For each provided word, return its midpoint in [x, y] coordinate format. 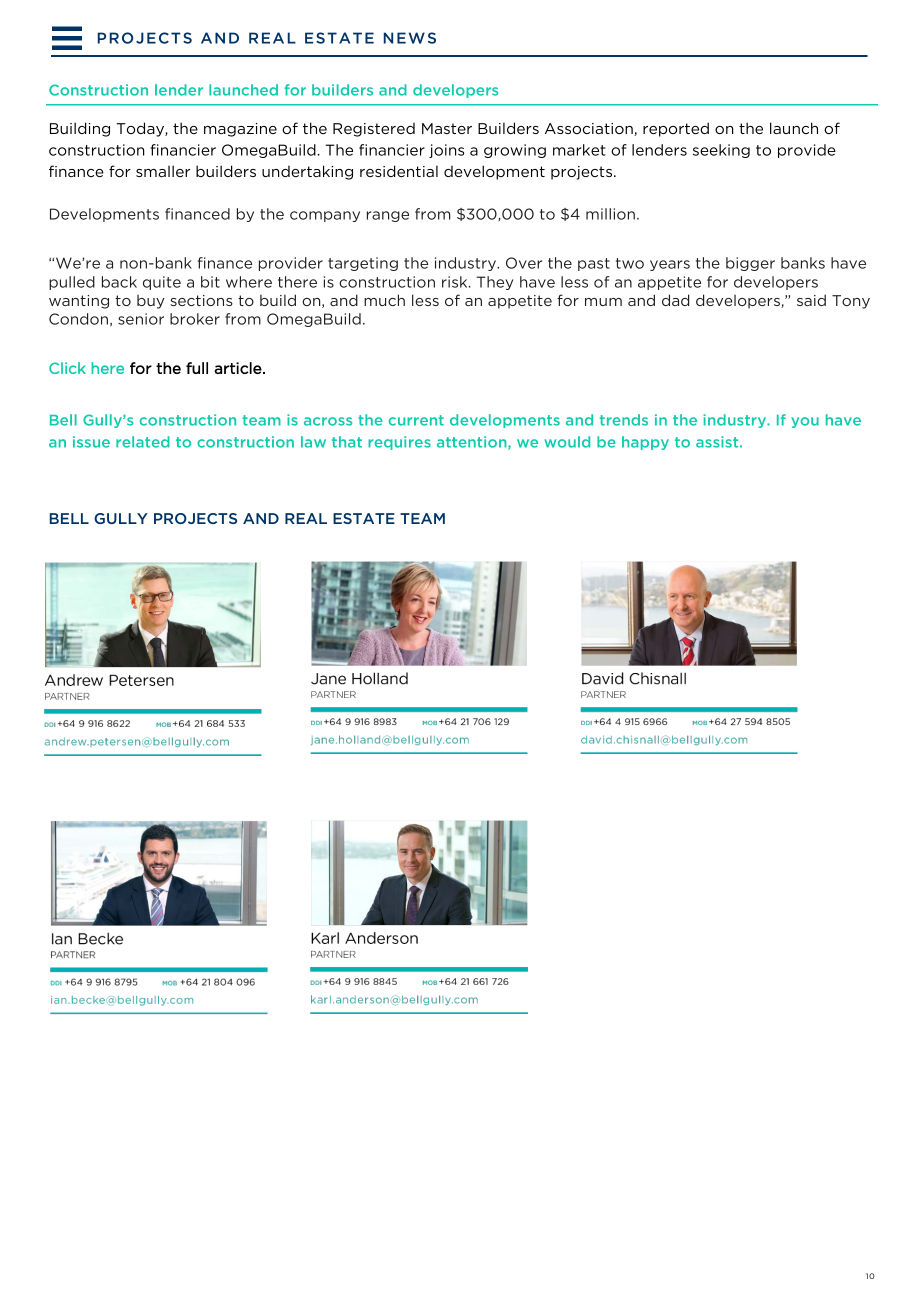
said [811, 300]
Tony [851, 302]
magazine [240, 130]
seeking [721, 151]
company [325, 216]
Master [447, 128]
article [239, 368]
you [805, 422]
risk [456, 282]
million [610, 214]
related [143, 442]
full [197, 368]
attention [473, 443]
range [388, 216]
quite [162, 283]
